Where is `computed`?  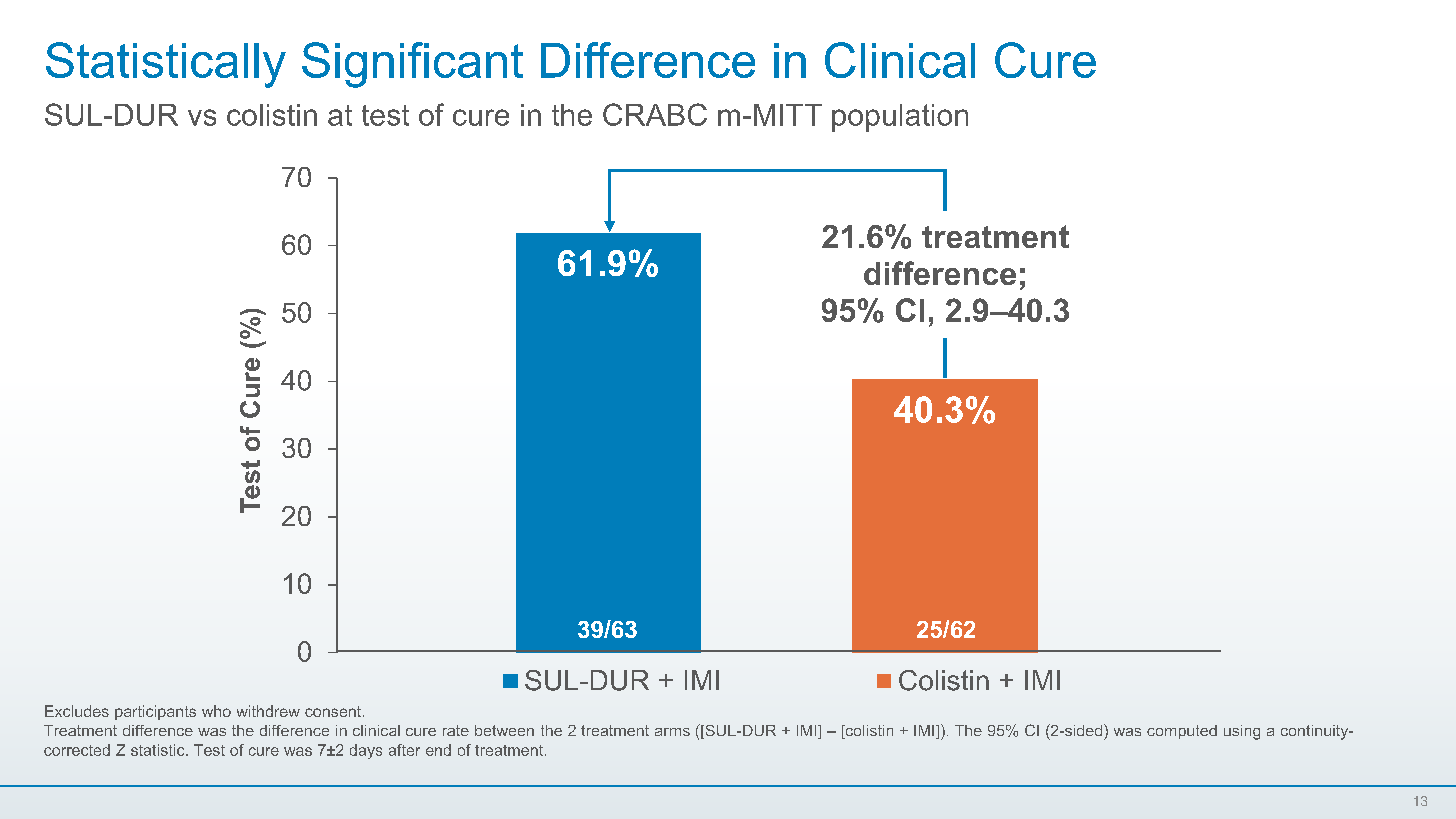
computed is located at coordinates (1182, 732).
